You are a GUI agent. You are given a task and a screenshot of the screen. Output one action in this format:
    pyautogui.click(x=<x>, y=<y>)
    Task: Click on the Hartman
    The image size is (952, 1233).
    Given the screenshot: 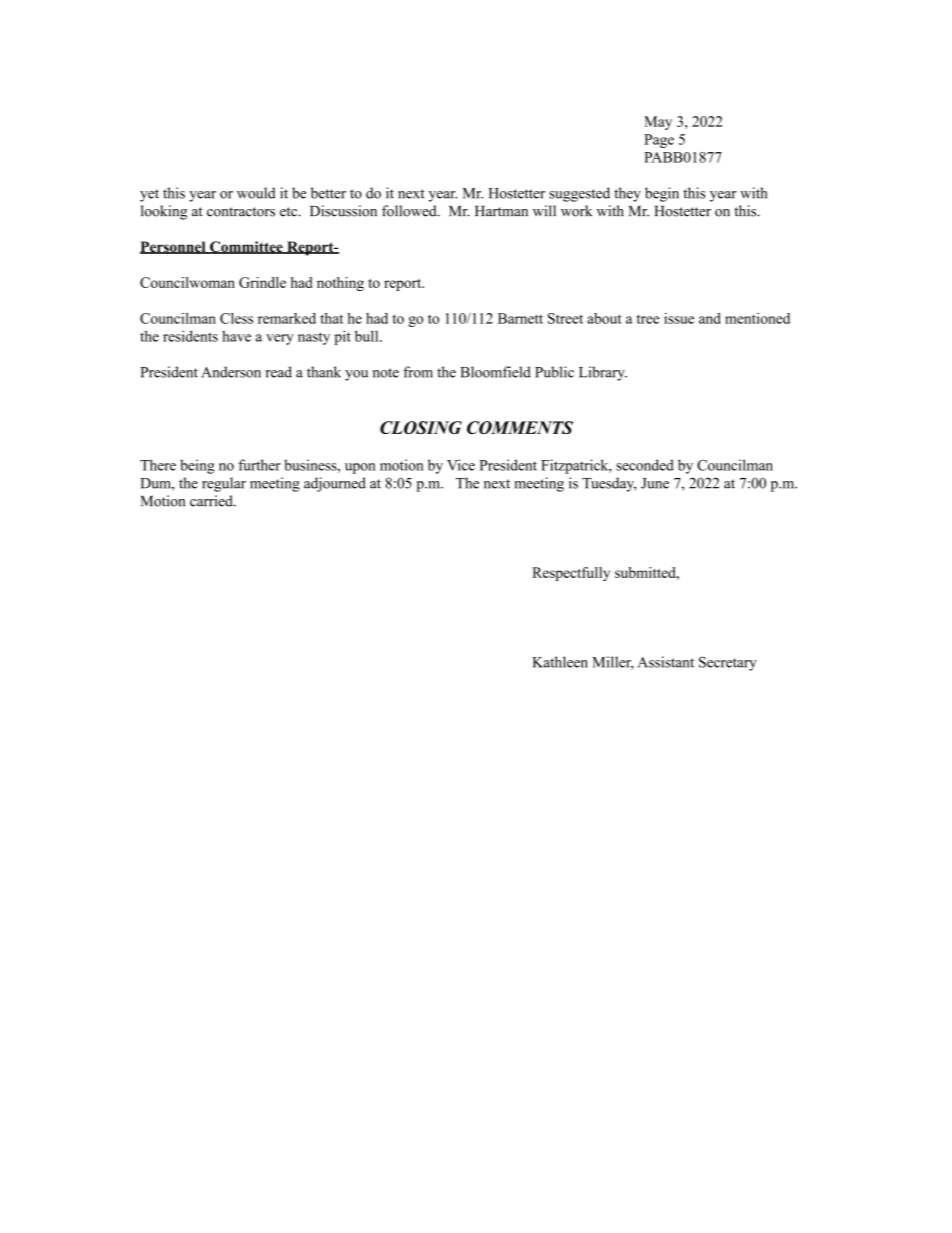 What is the action you would take?
    pyautogui.click(x=501, y=211)
